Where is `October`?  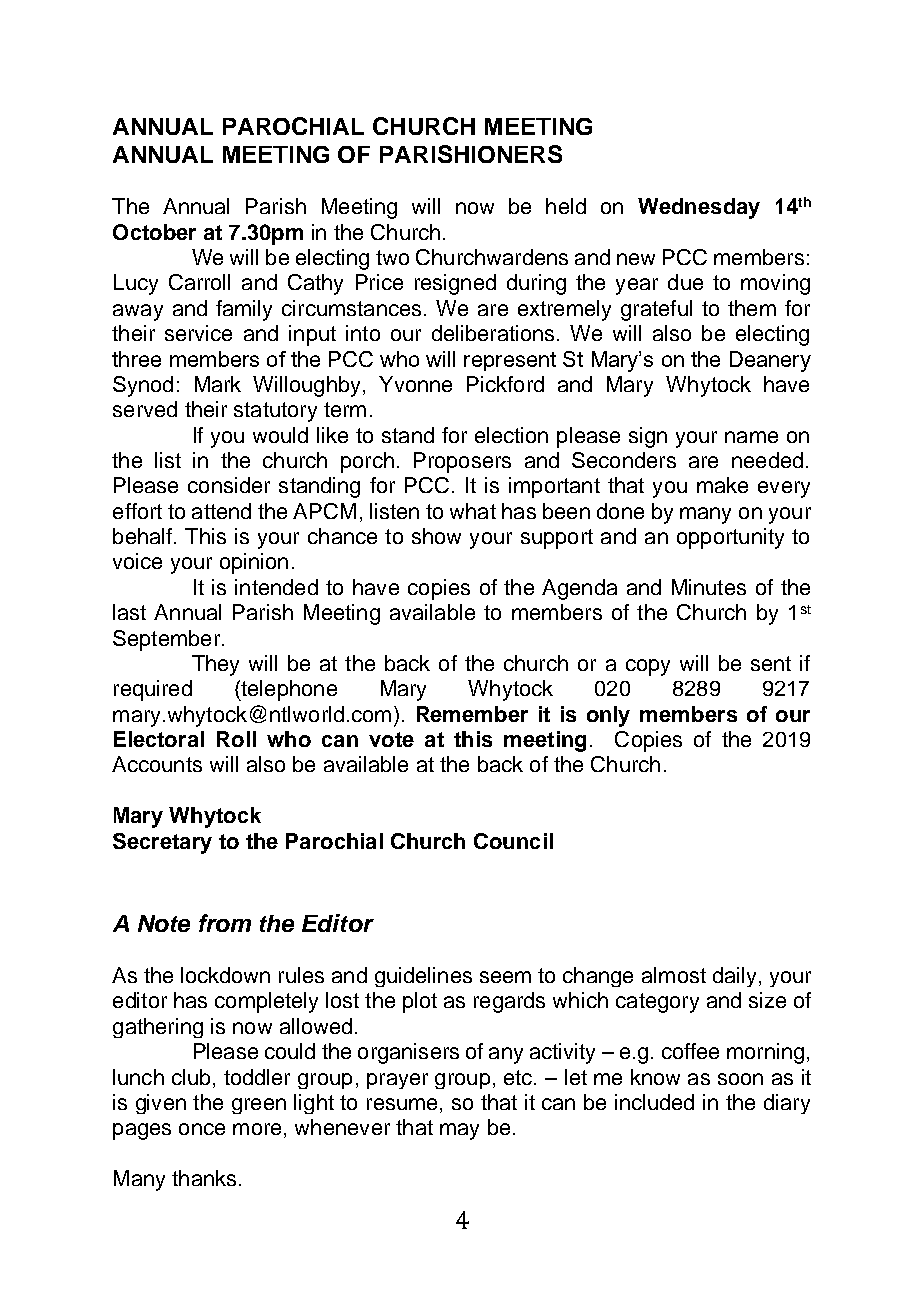
October is located at coordinates (154, 232).
